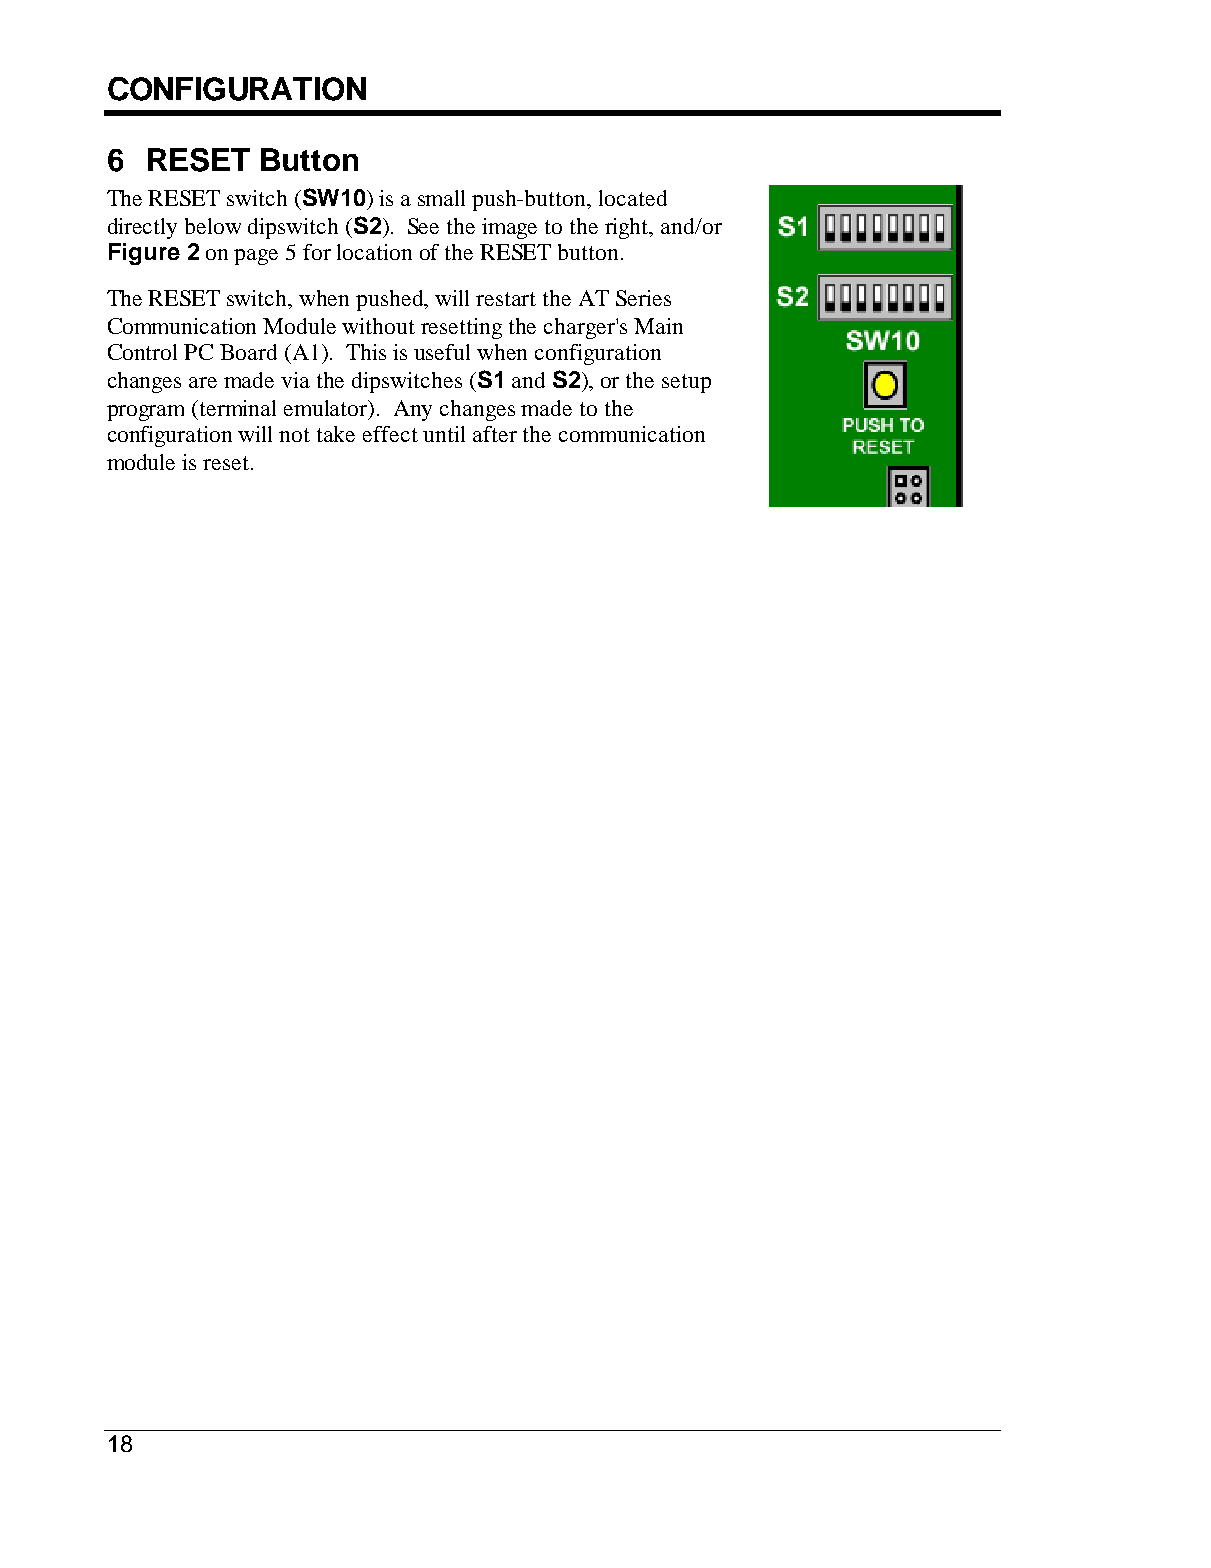  What do you see at coordinates (145, 413) in the screenshot?
I see `program` at bounding box center [145, 413].
